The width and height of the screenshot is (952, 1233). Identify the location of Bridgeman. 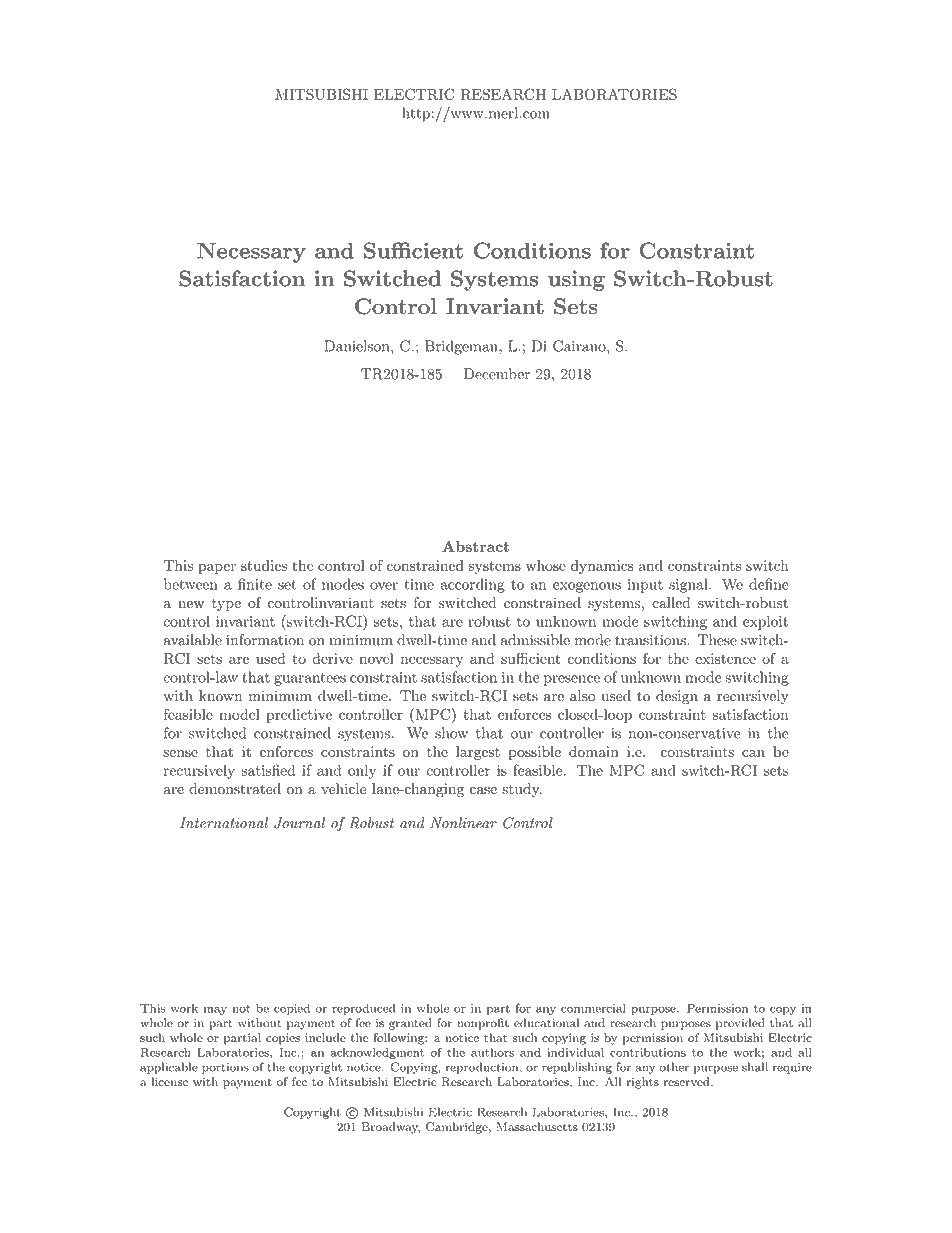
(462, 347).
